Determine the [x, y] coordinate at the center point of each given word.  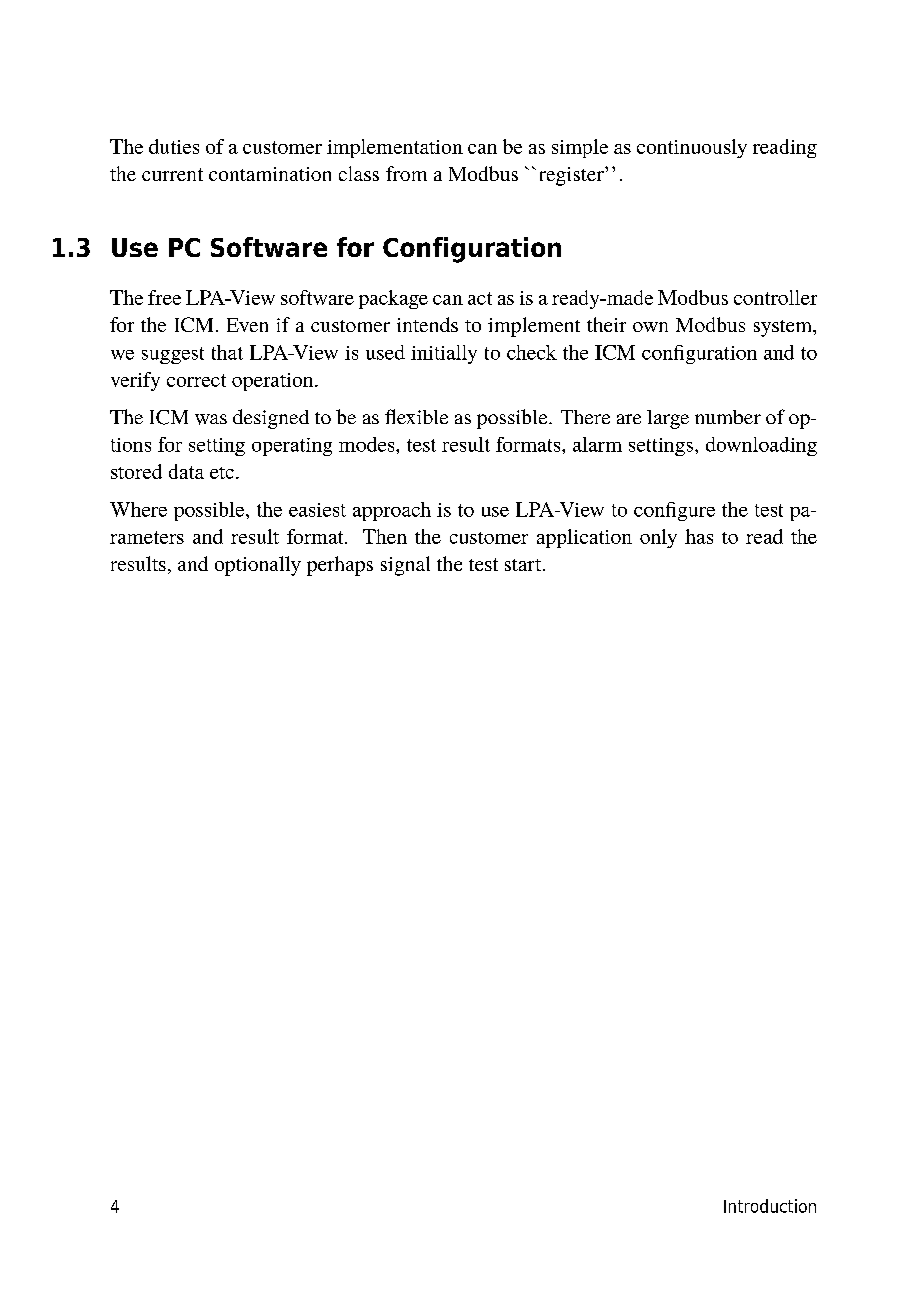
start [524, 565]
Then [385, 536]
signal [405, 566]
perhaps [340, 566]
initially [444, 354]
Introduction [770, 1206]
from [406, 173]
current [172, 174]
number [728, 417]
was [211, 419]
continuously [692, 148]
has [699, 536]
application [584, 538]
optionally [258, 566]
